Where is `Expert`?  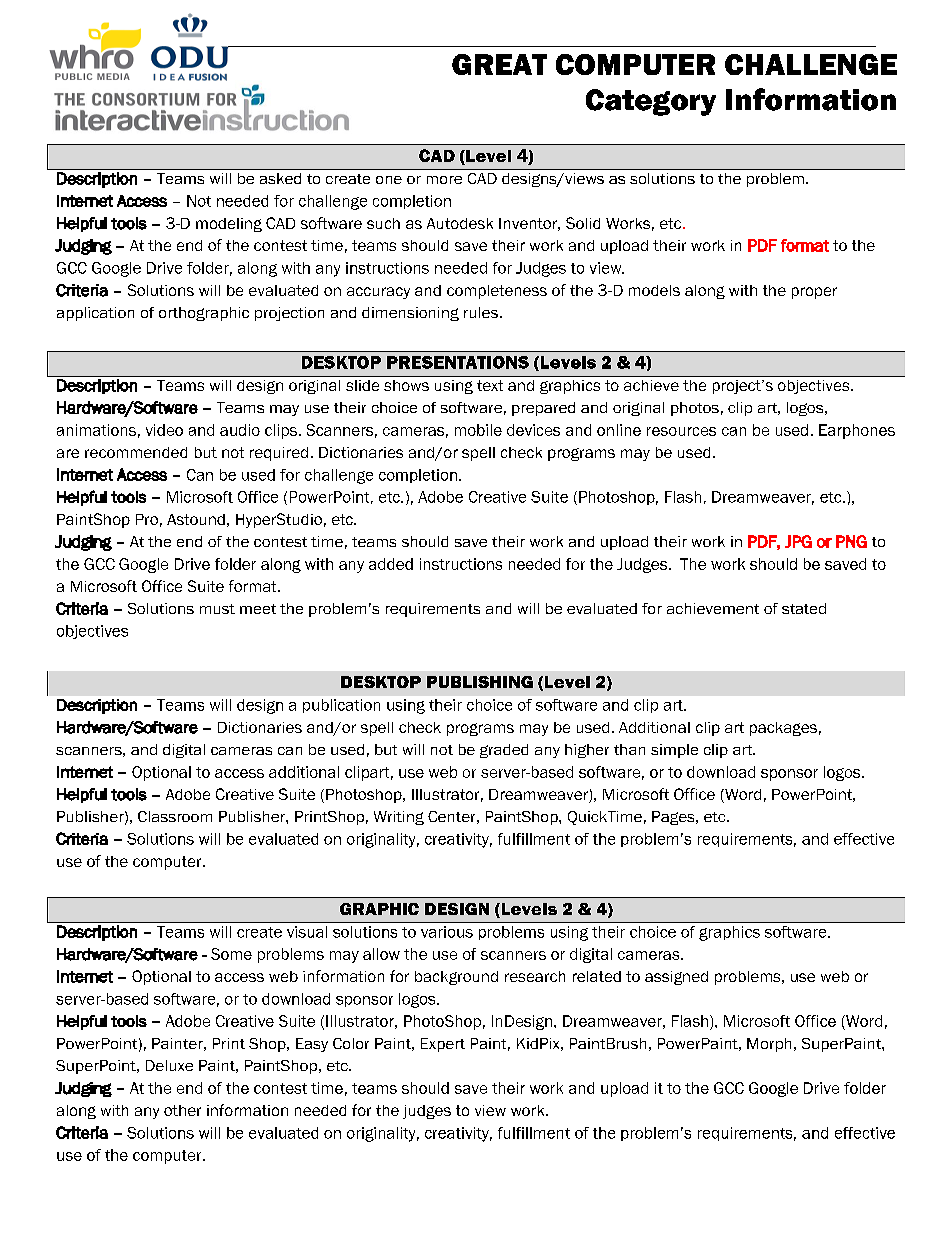
Expert is located at coordinates (443, 1045).
